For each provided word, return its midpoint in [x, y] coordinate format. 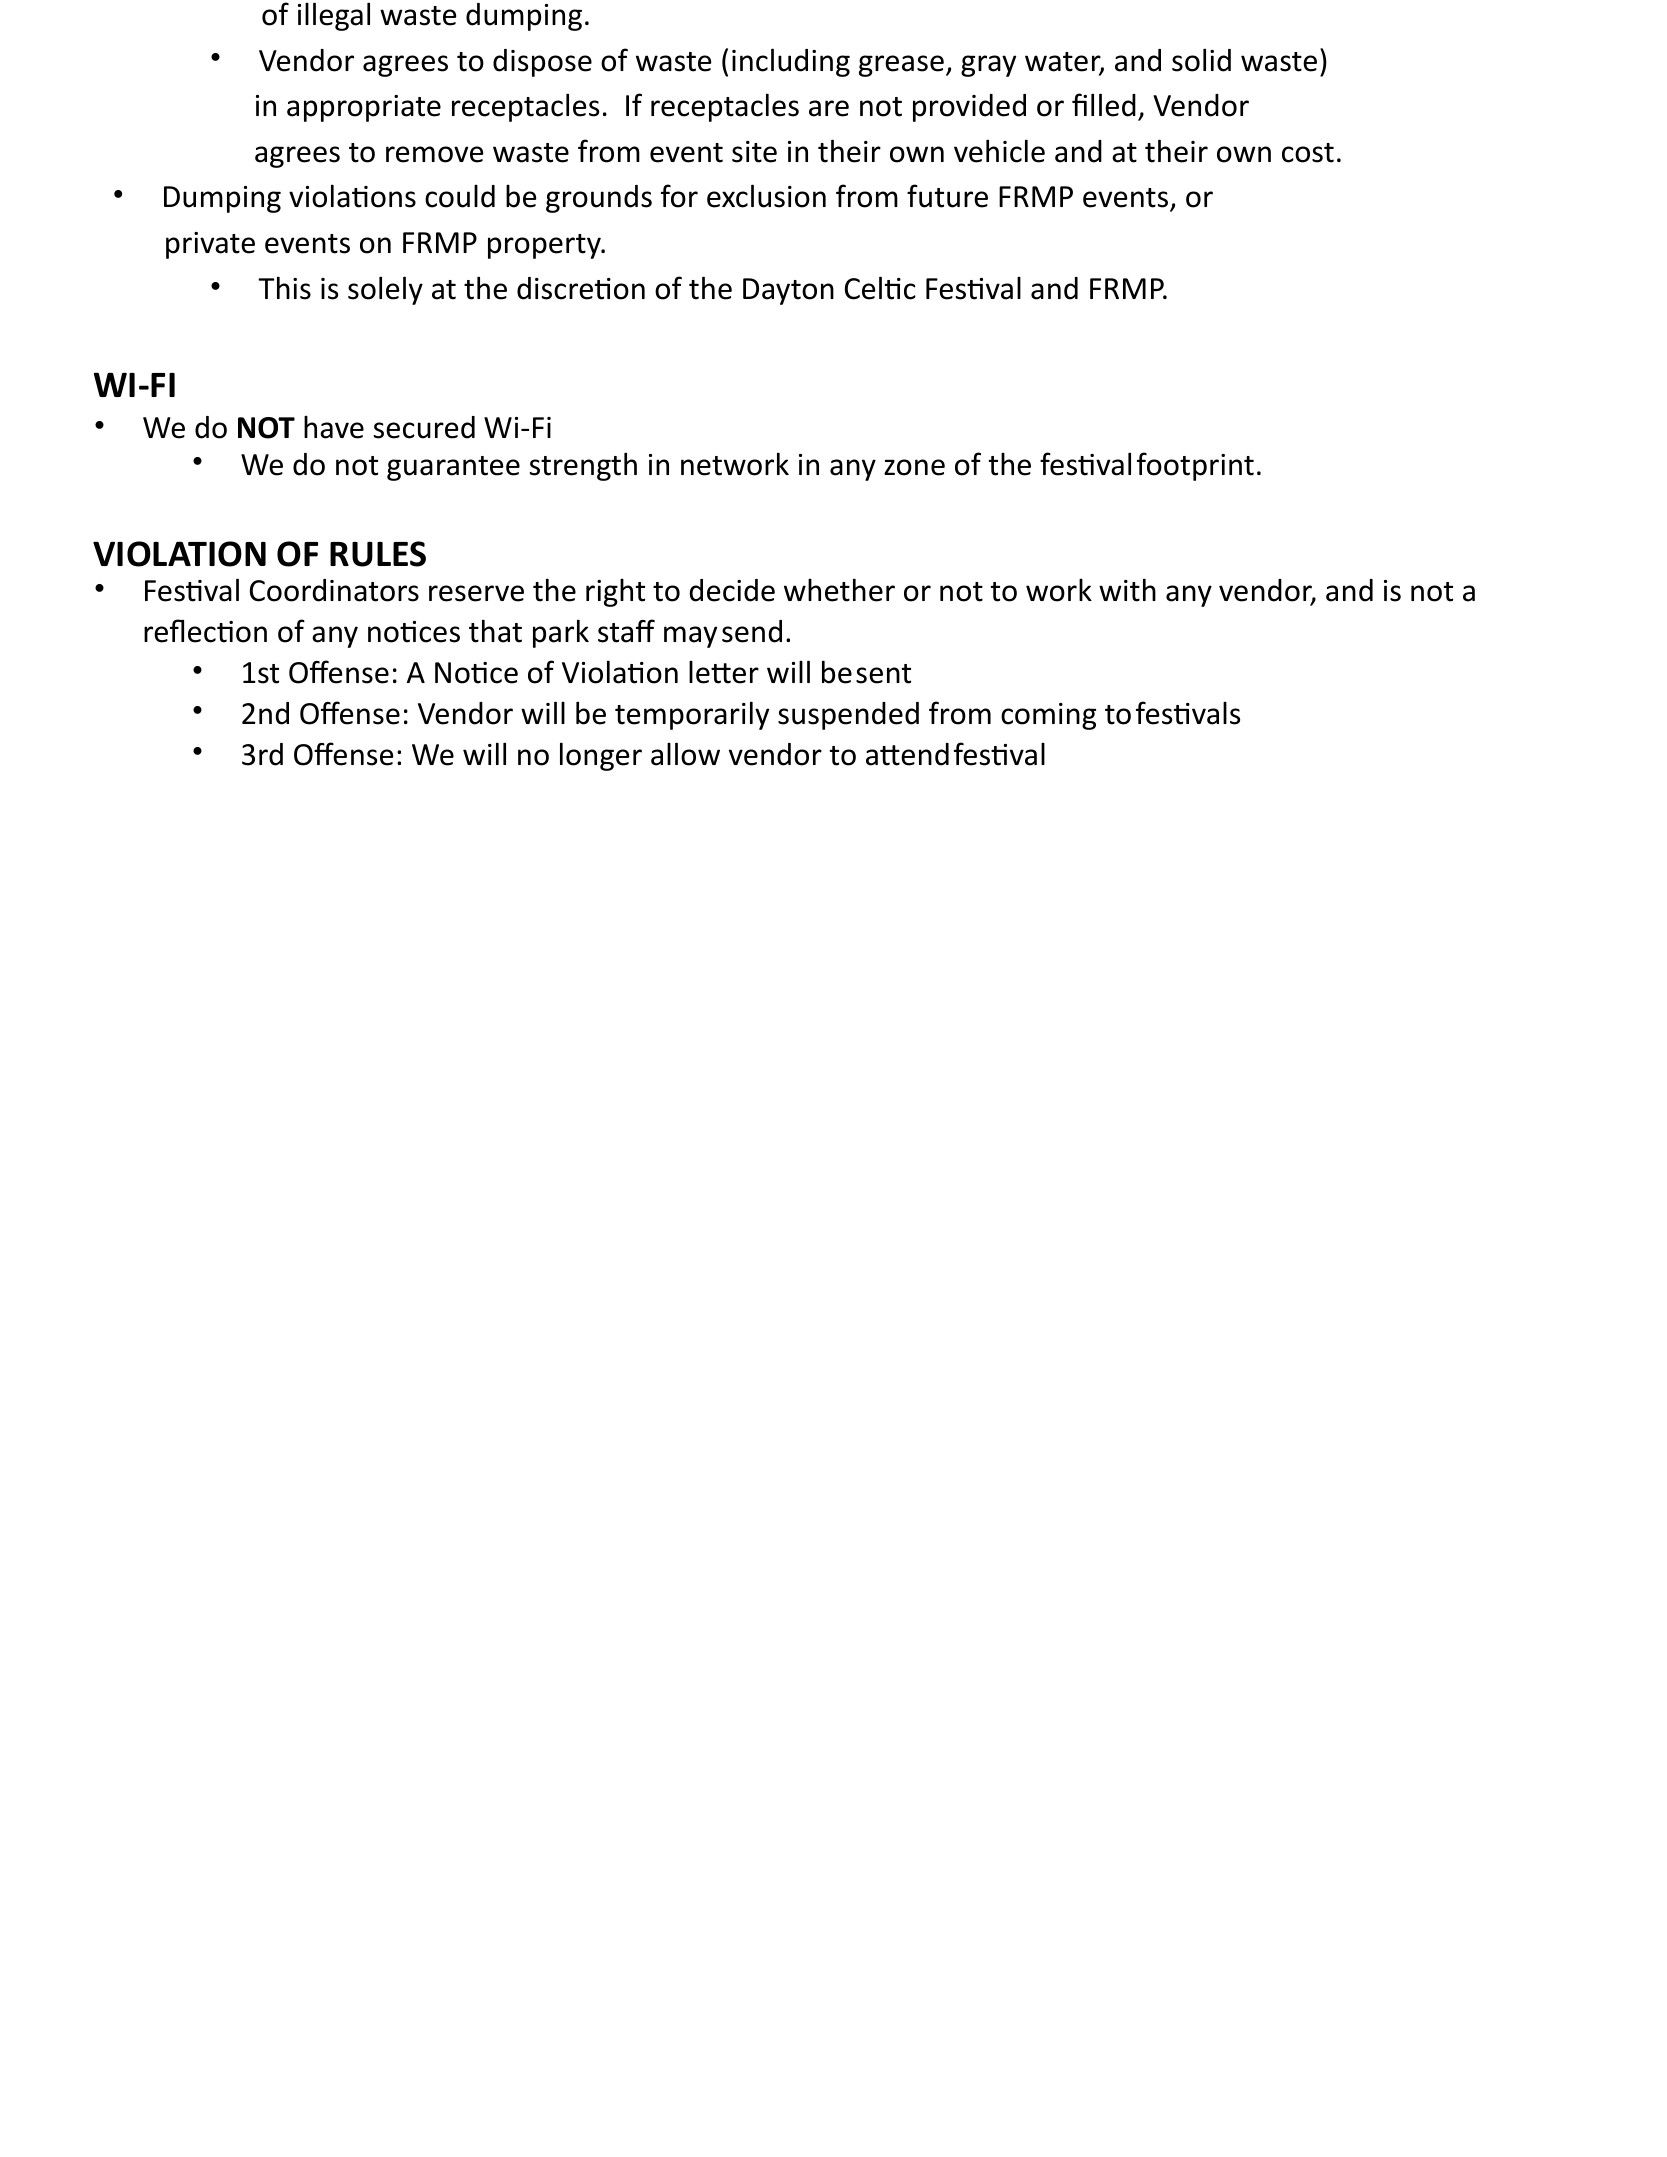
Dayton [788, 291]
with [1127, 590]
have [334, 427]
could [460, 196]
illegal [334, 16]
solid [1201, 60]
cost [1308, 153]
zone [914, 467]
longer [601, 756]
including [791, 62]
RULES [378, 554]
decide [732, 590]
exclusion [766, 196]
